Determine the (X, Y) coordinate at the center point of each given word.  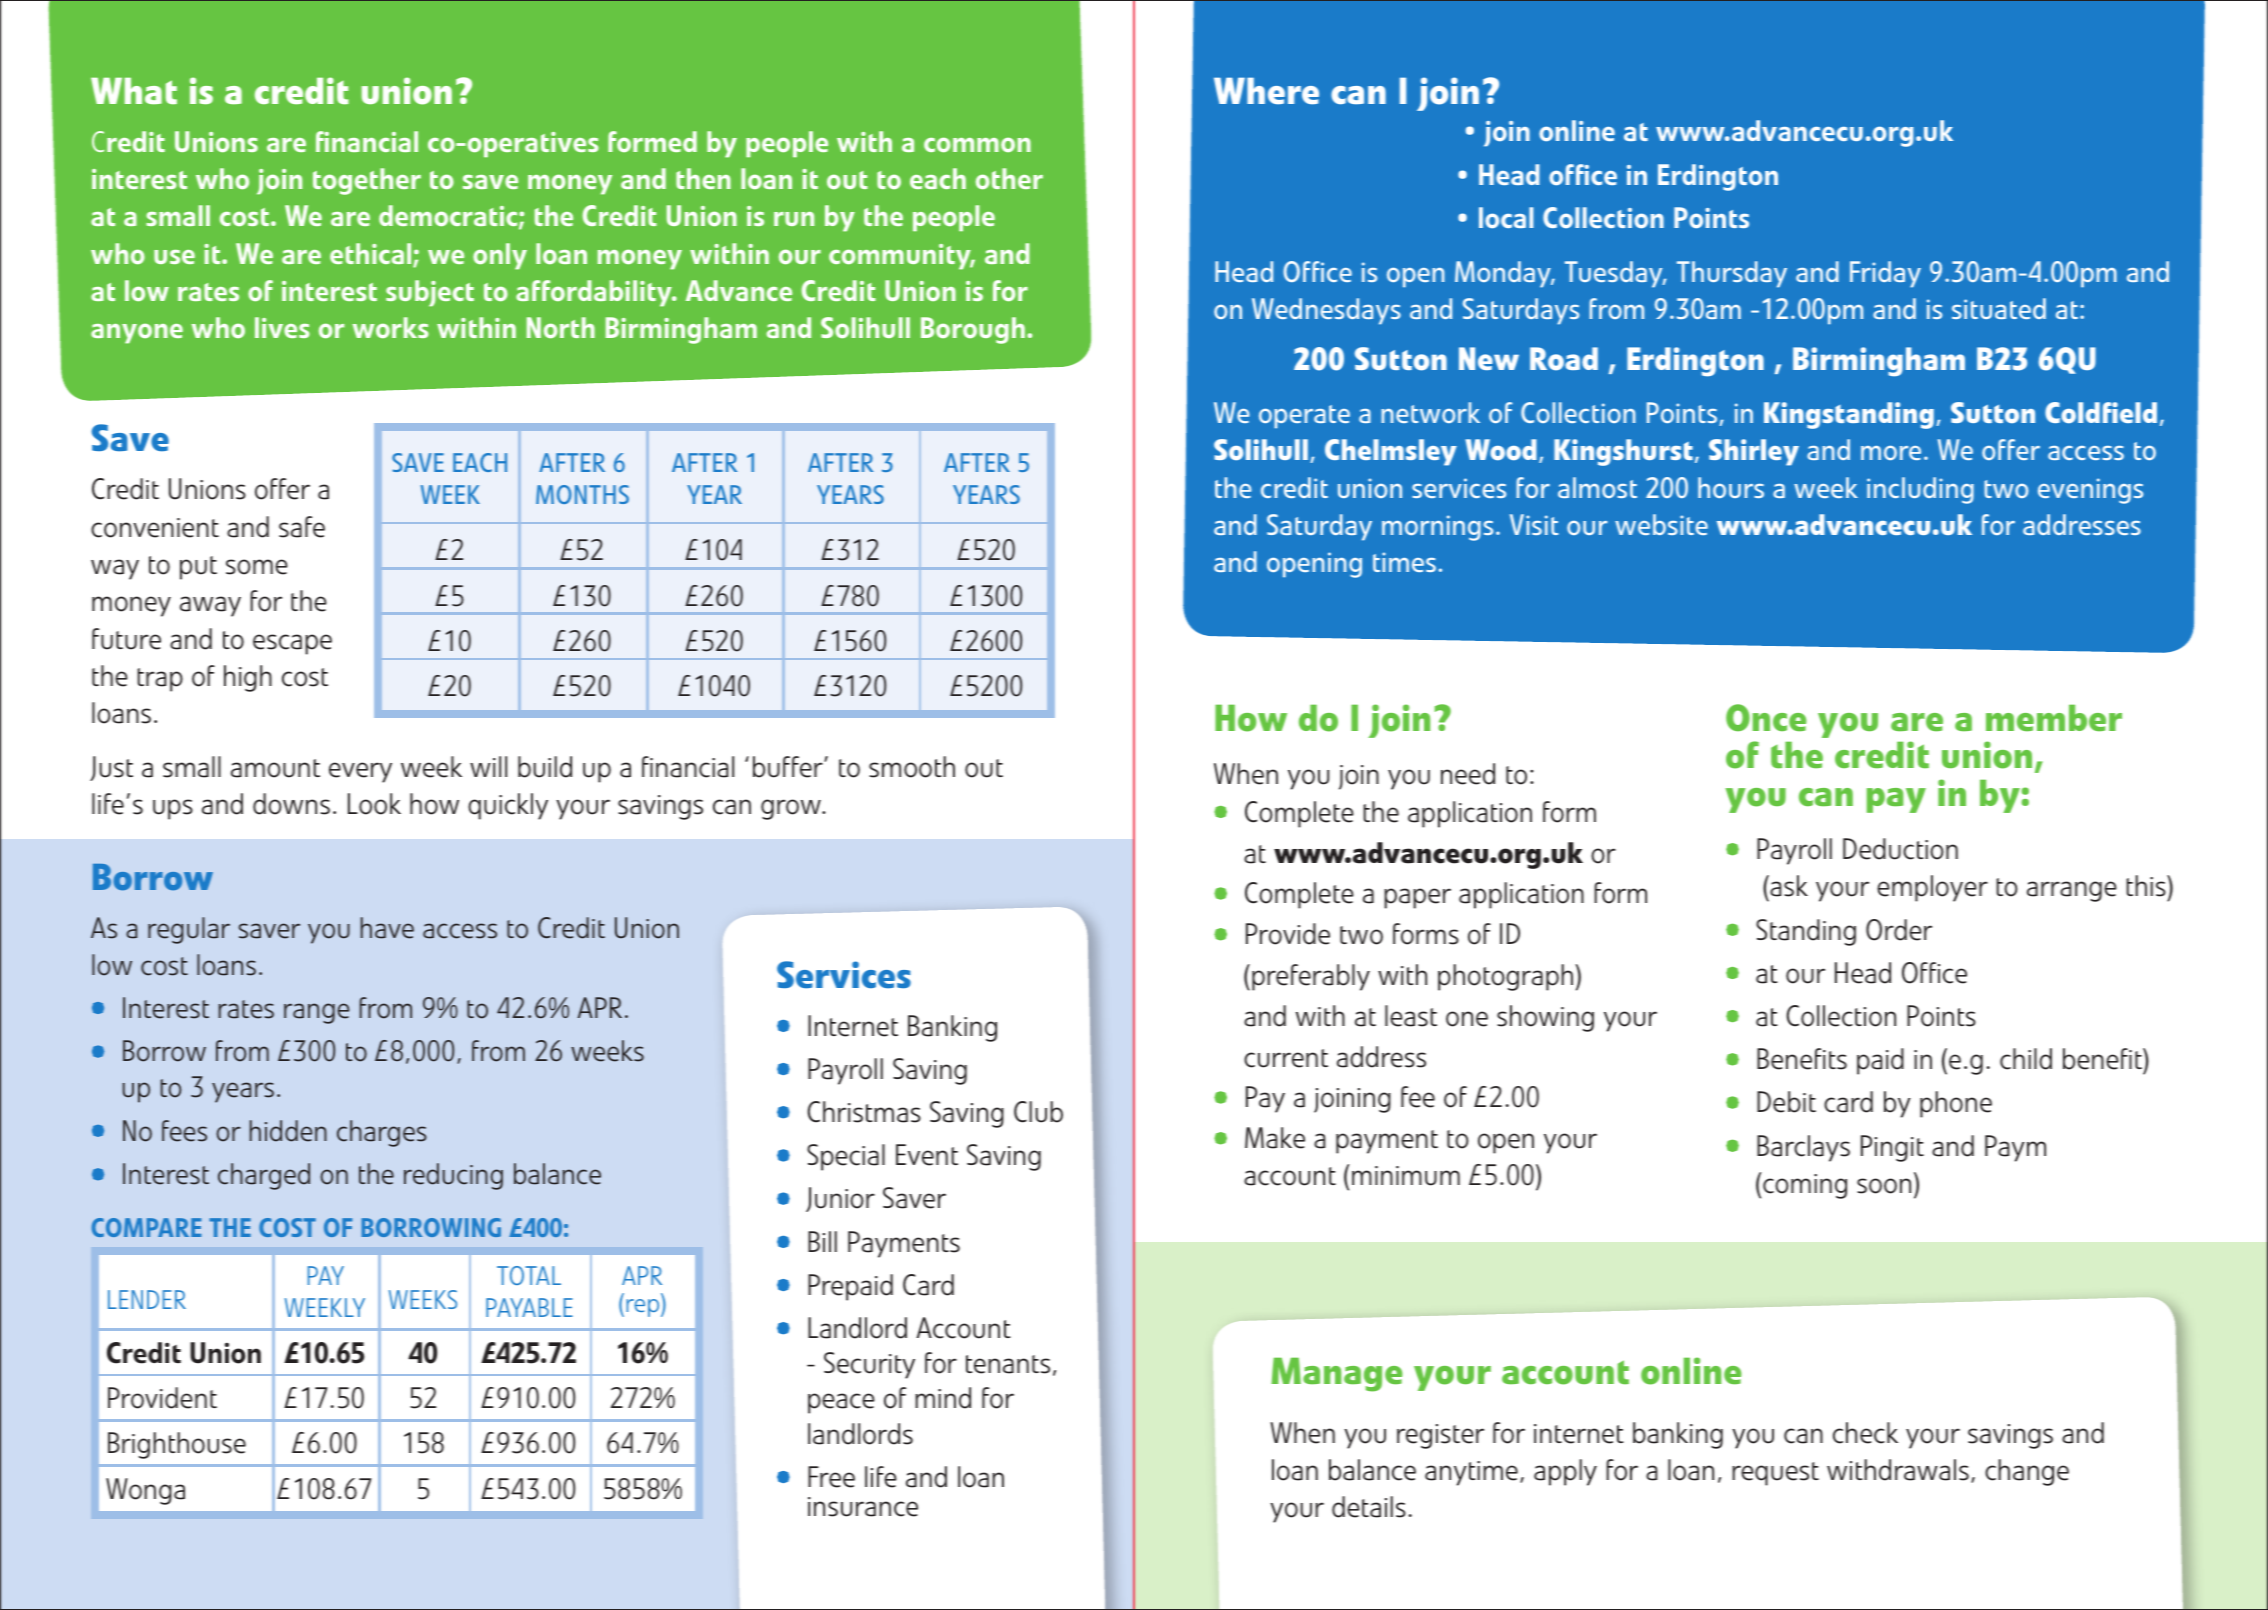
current (1286, 1058)
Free (831, 1477)
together (367, 181)
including (1920, 490)
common (977, 144)
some (257, 567)
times (1404, 562)
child (2026, 1059)
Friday (1885, 274)
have (387, 928)
